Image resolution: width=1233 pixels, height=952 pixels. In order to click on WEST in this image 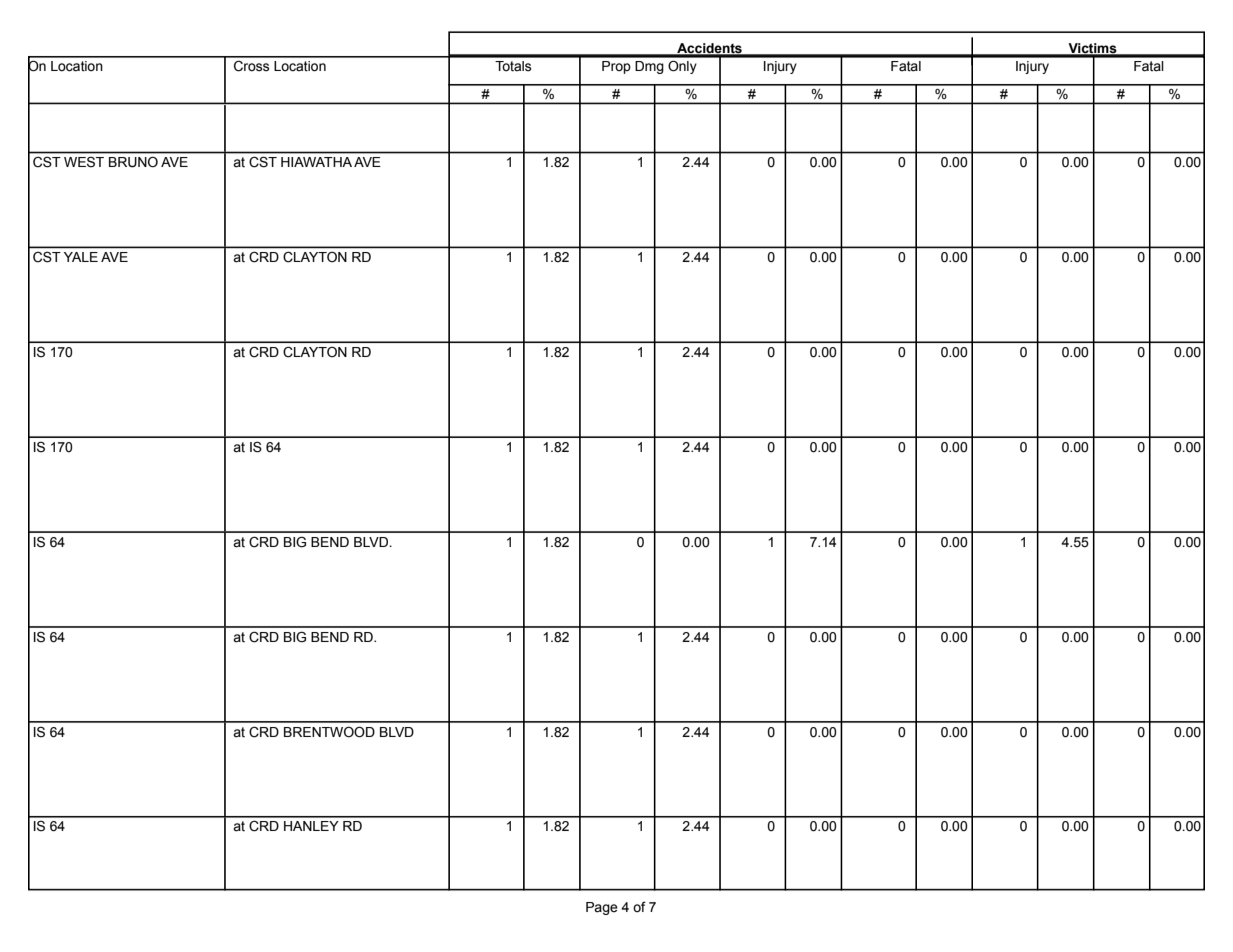, I will do `click(84, 162)`.
